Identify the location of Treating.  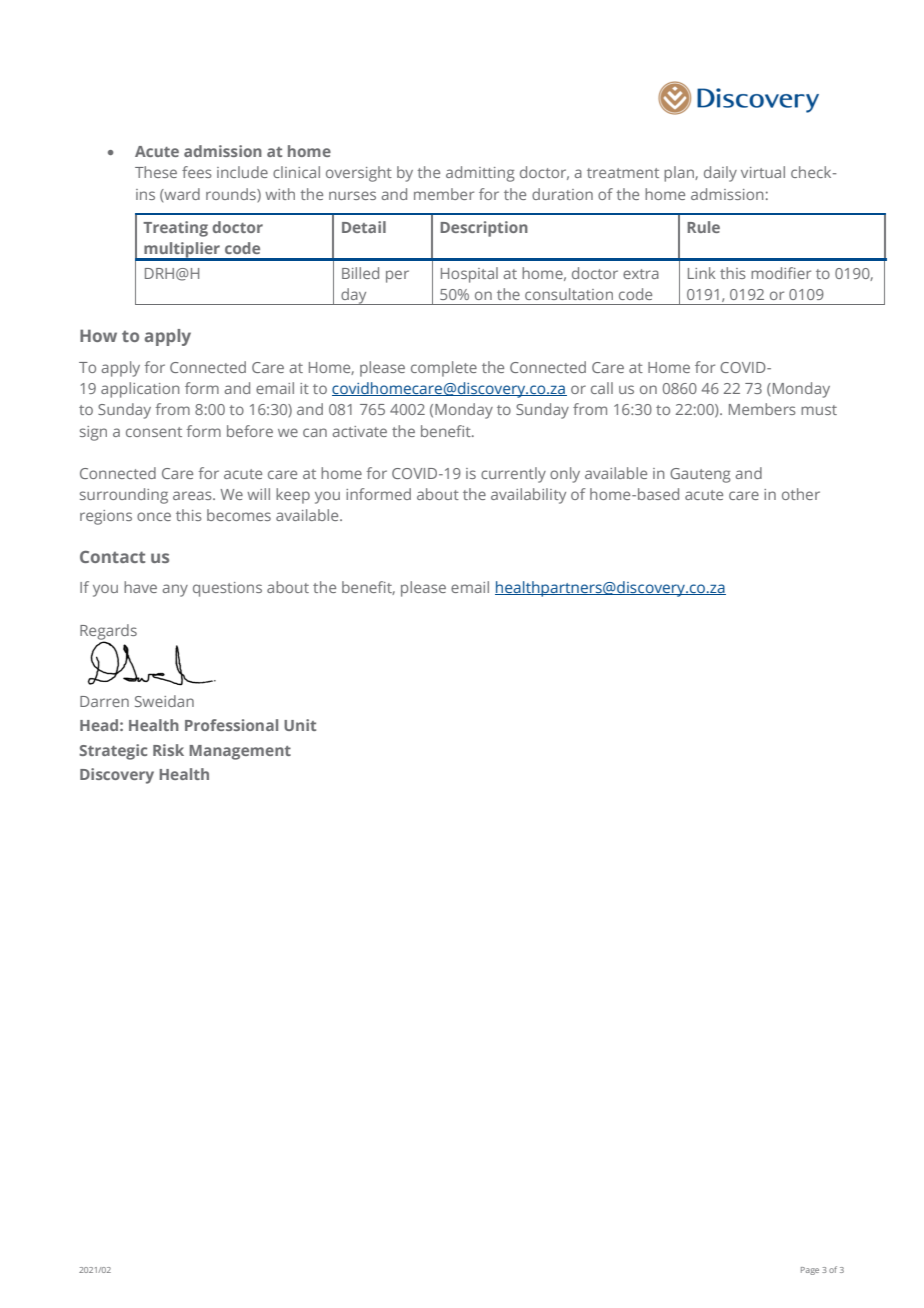
(175, 229).
